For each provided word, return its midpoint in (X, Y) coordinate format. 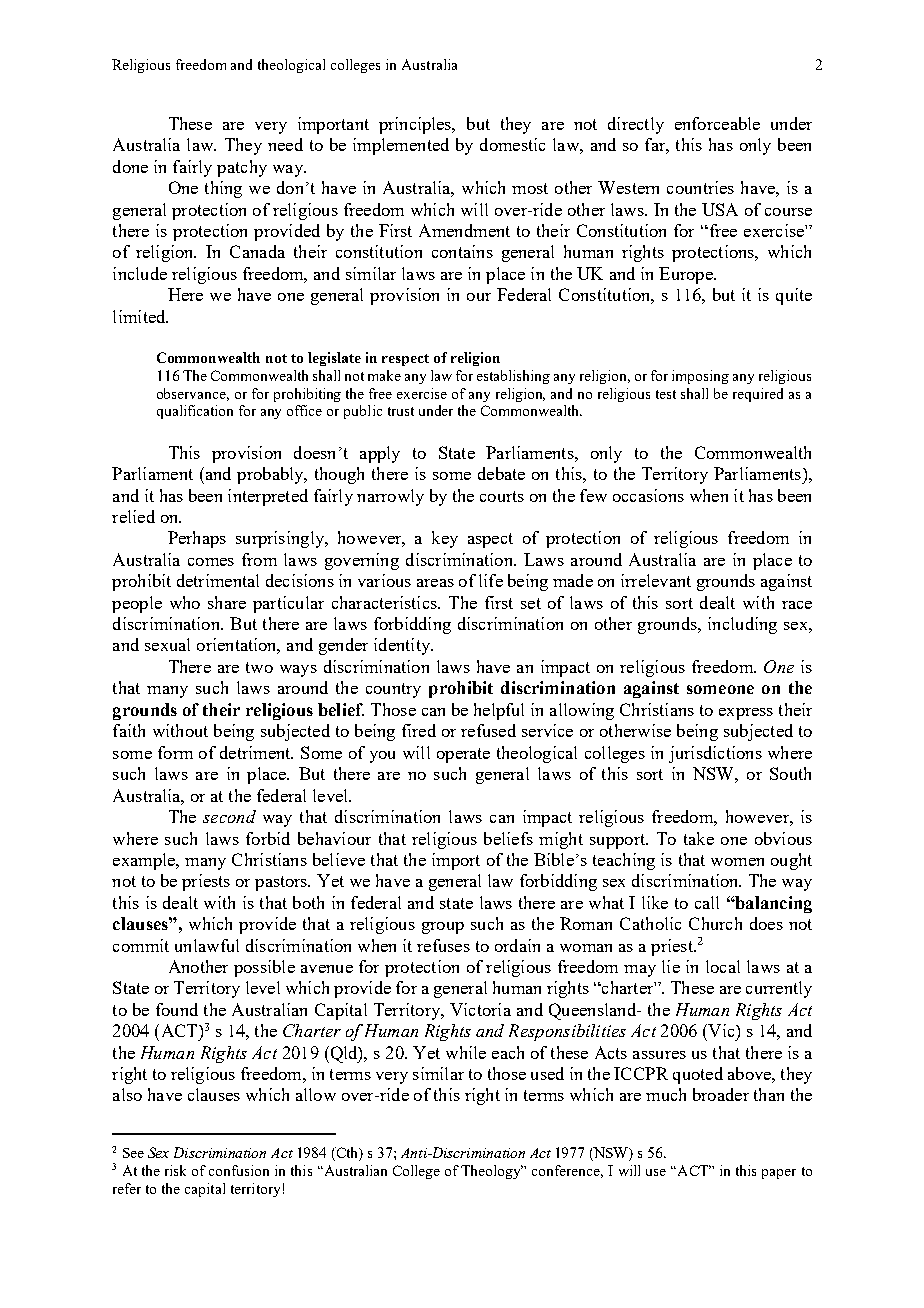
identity (403, 646)
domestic (512, 144)
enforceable (717, 123)
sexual (167, 644)
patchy (242, 168)
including (742, 625)
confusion (239, 1170)
